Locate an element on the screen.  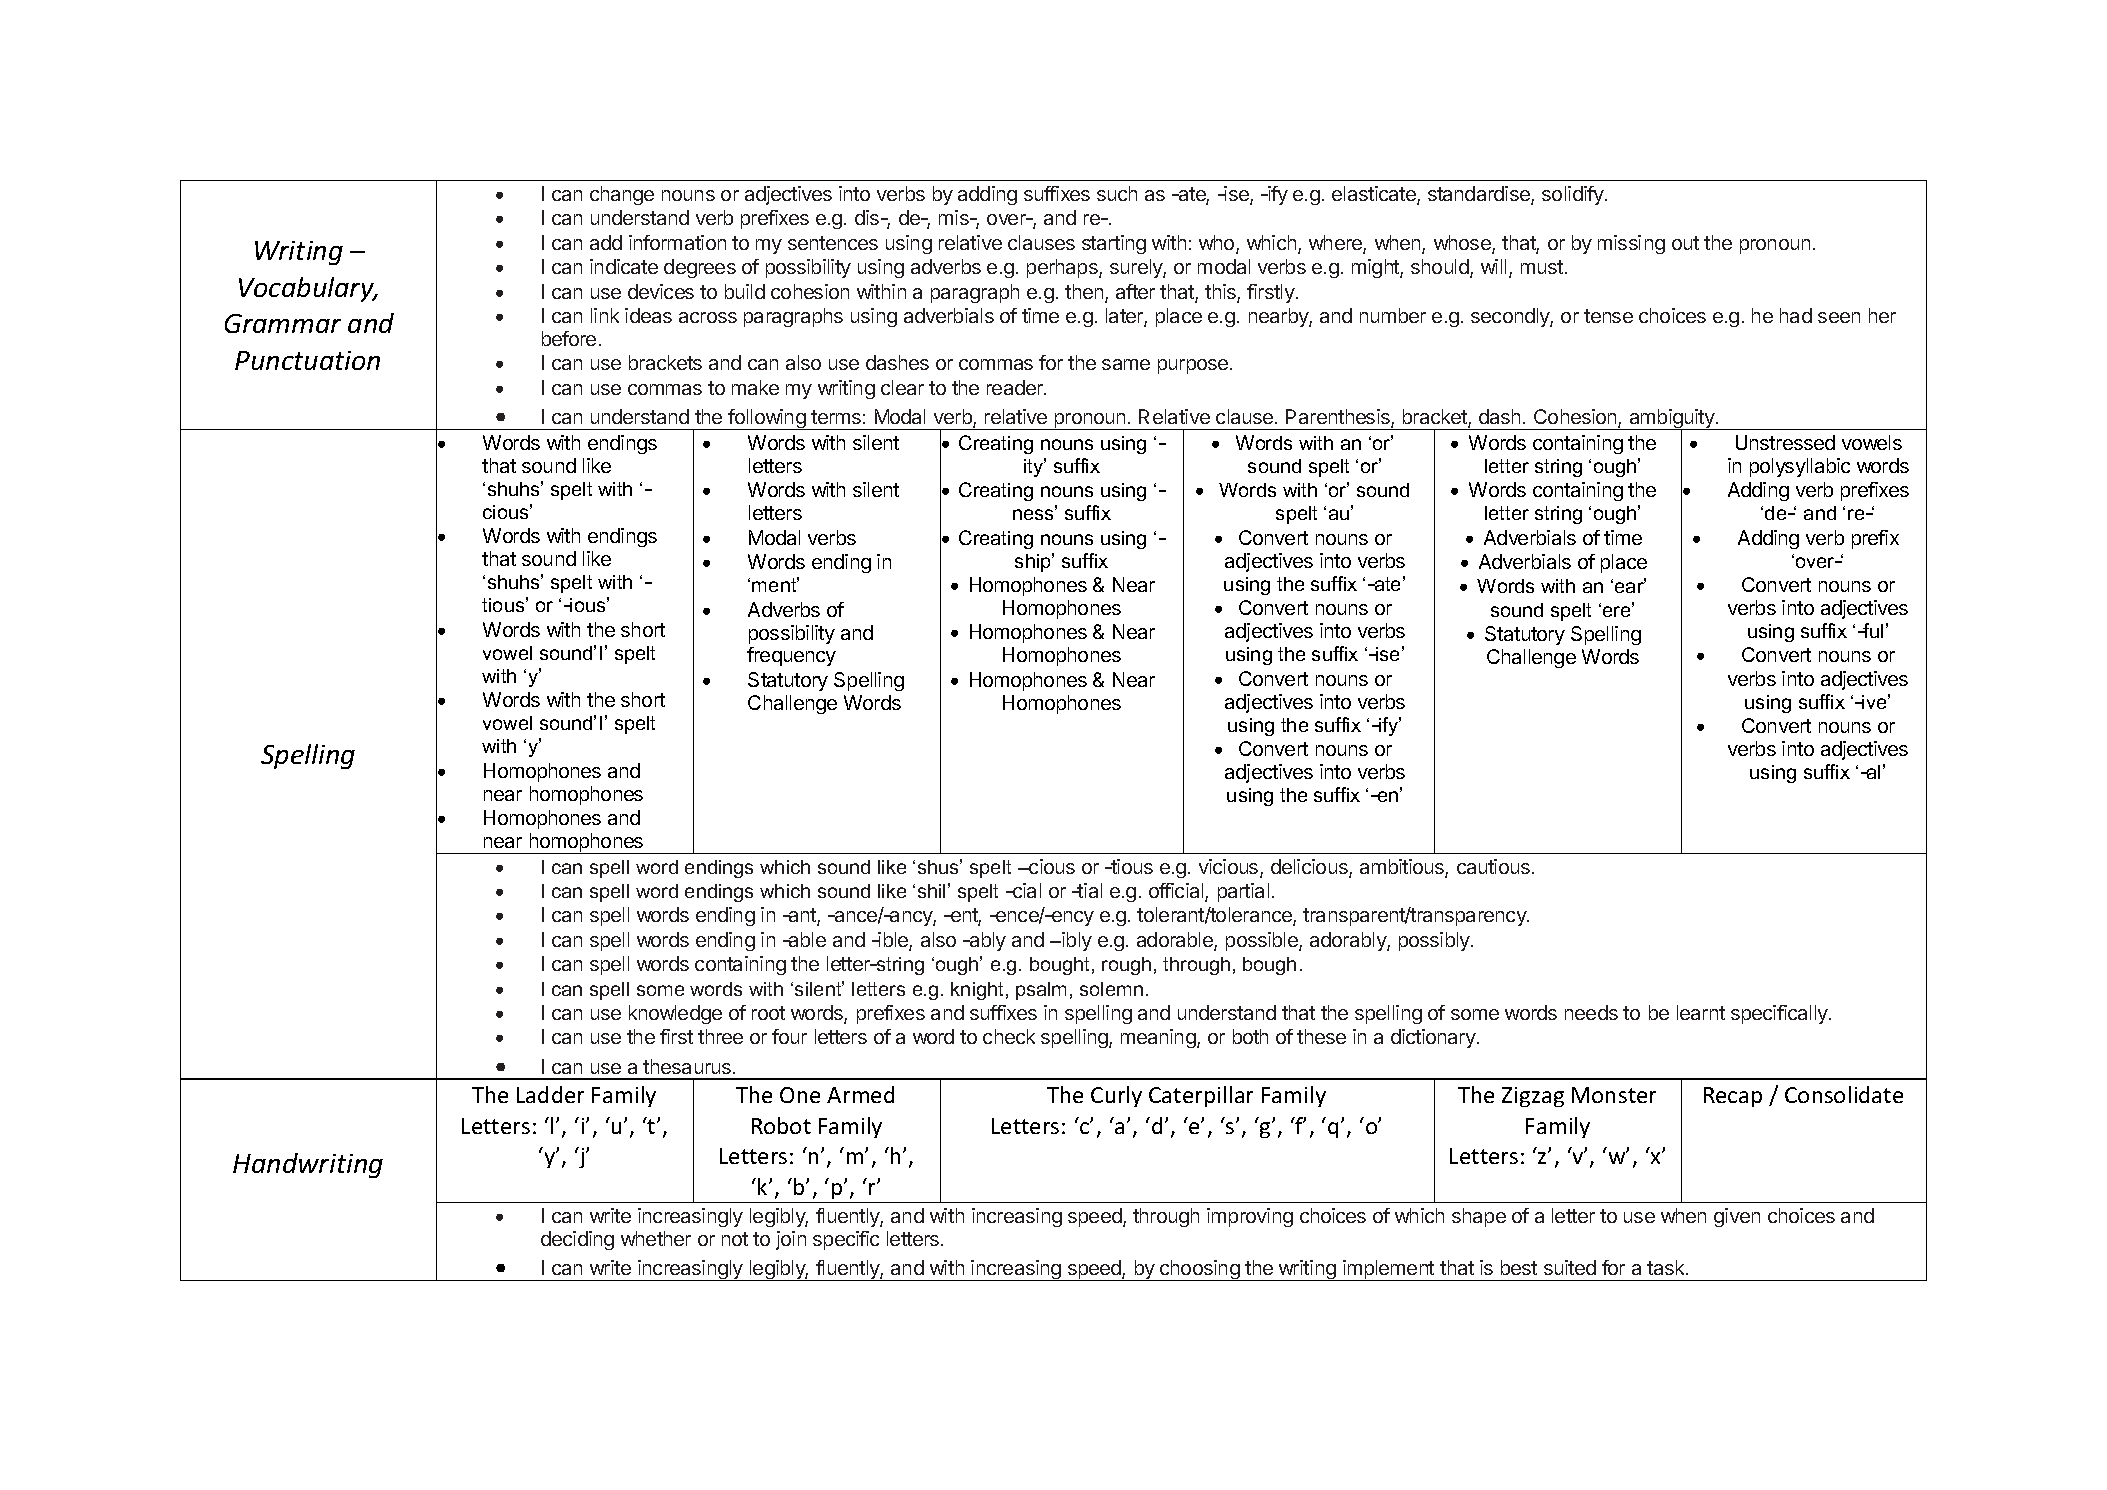
starting is located at coordinates (1114, 244).
